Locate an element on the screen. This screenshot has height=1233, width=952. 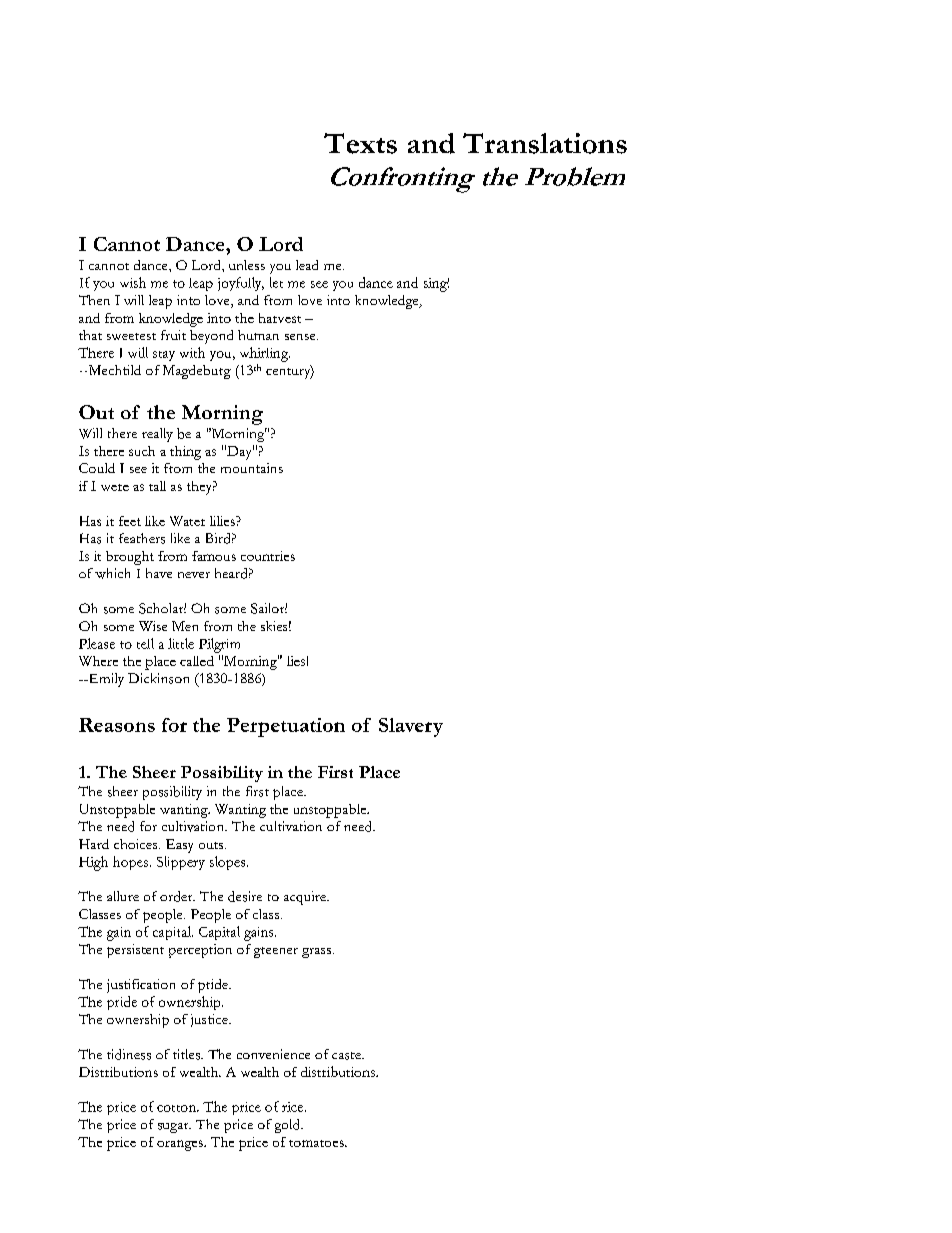
wish is located at coordinates (133, 282).
